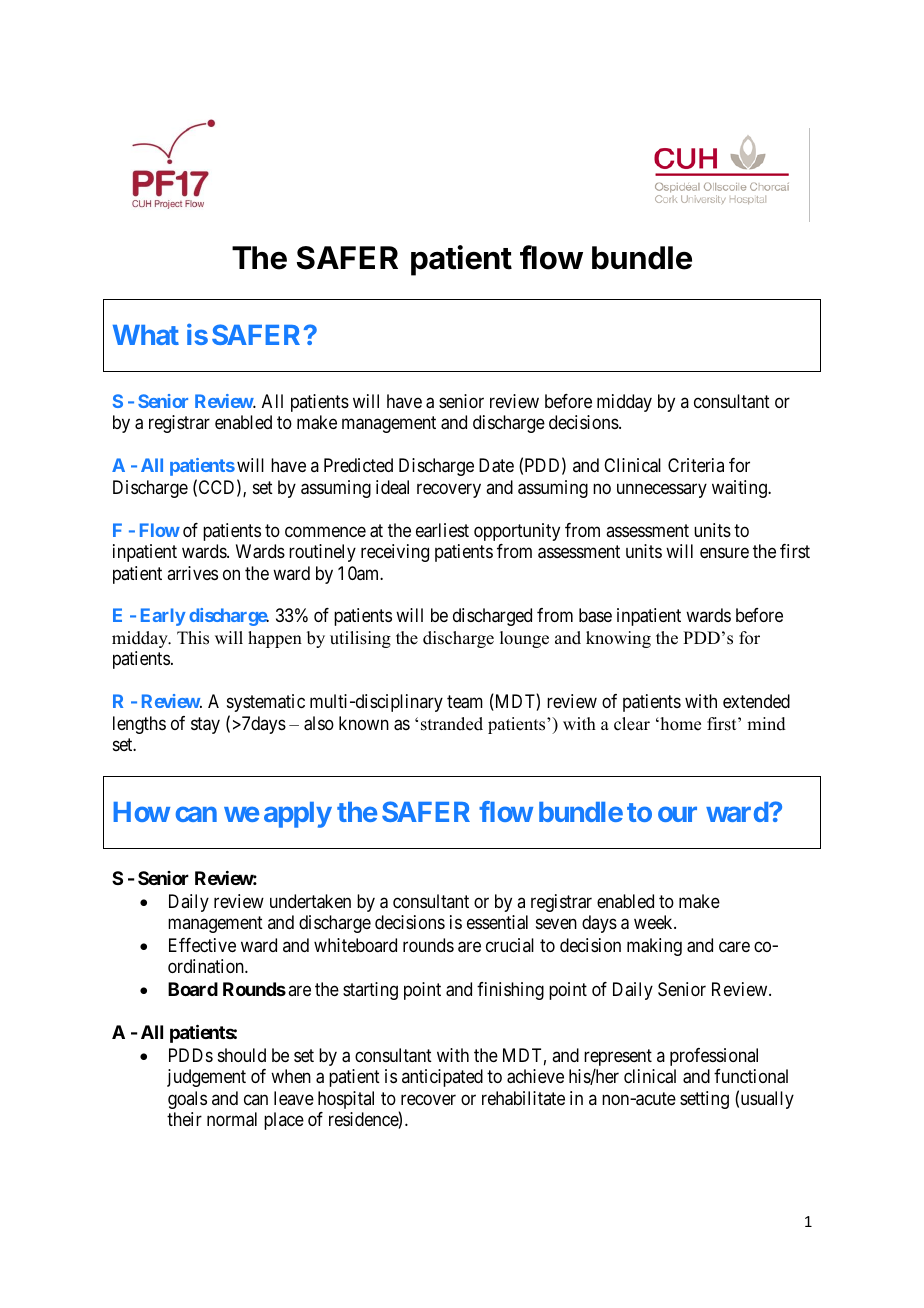  Describe the element at coordinates (442, 1078) in the screenshot. I see `anticipated` at that location.
